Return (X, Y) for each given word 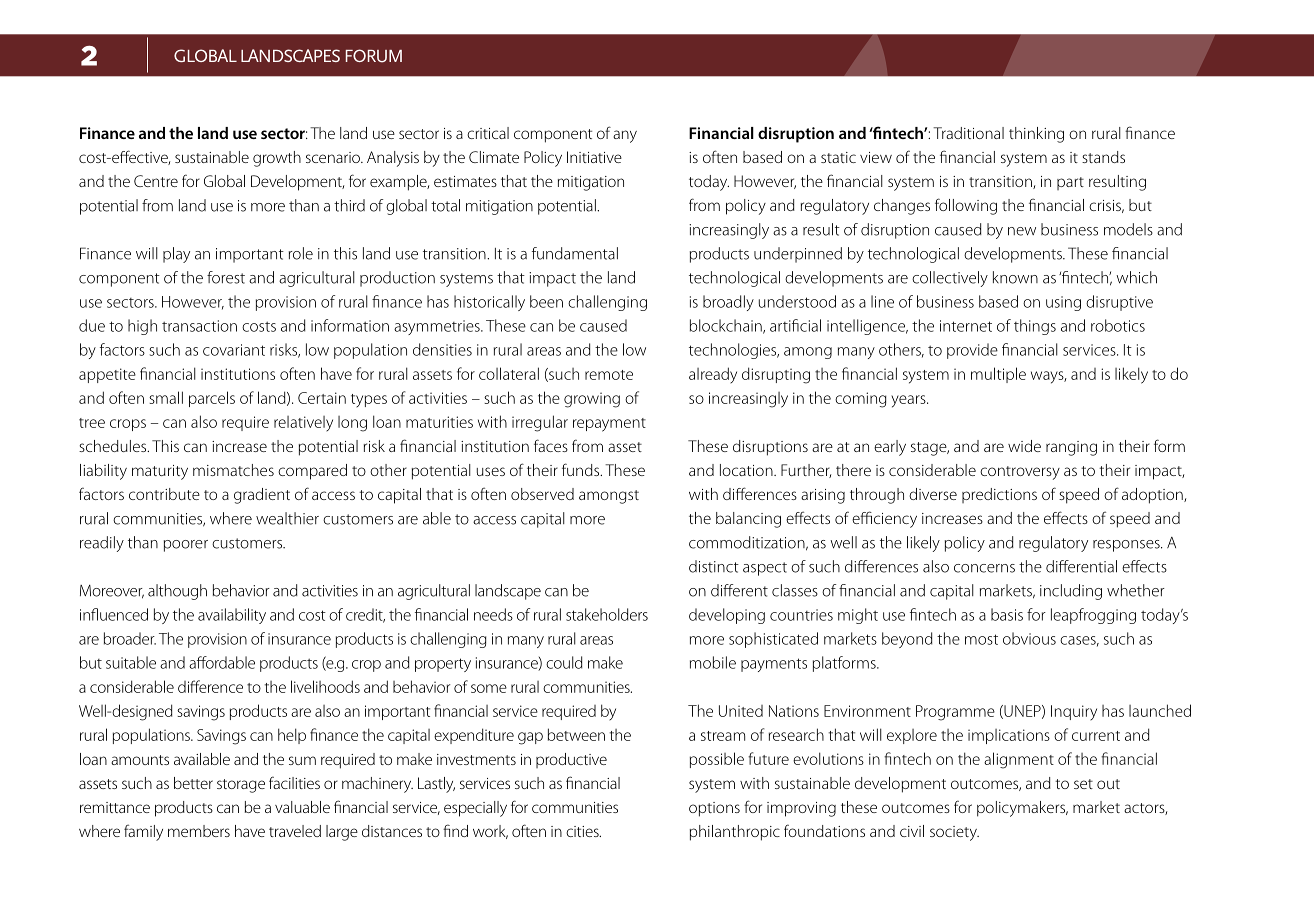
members (199, 831)
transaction (199, 326)
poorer (186, 546)
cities (583, 831)
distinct (714, 566)
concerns (984, 568)
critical (488, 133)
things (1035, 327)
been (546, 301)
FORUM (374, 56)
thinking (1036, 135)
